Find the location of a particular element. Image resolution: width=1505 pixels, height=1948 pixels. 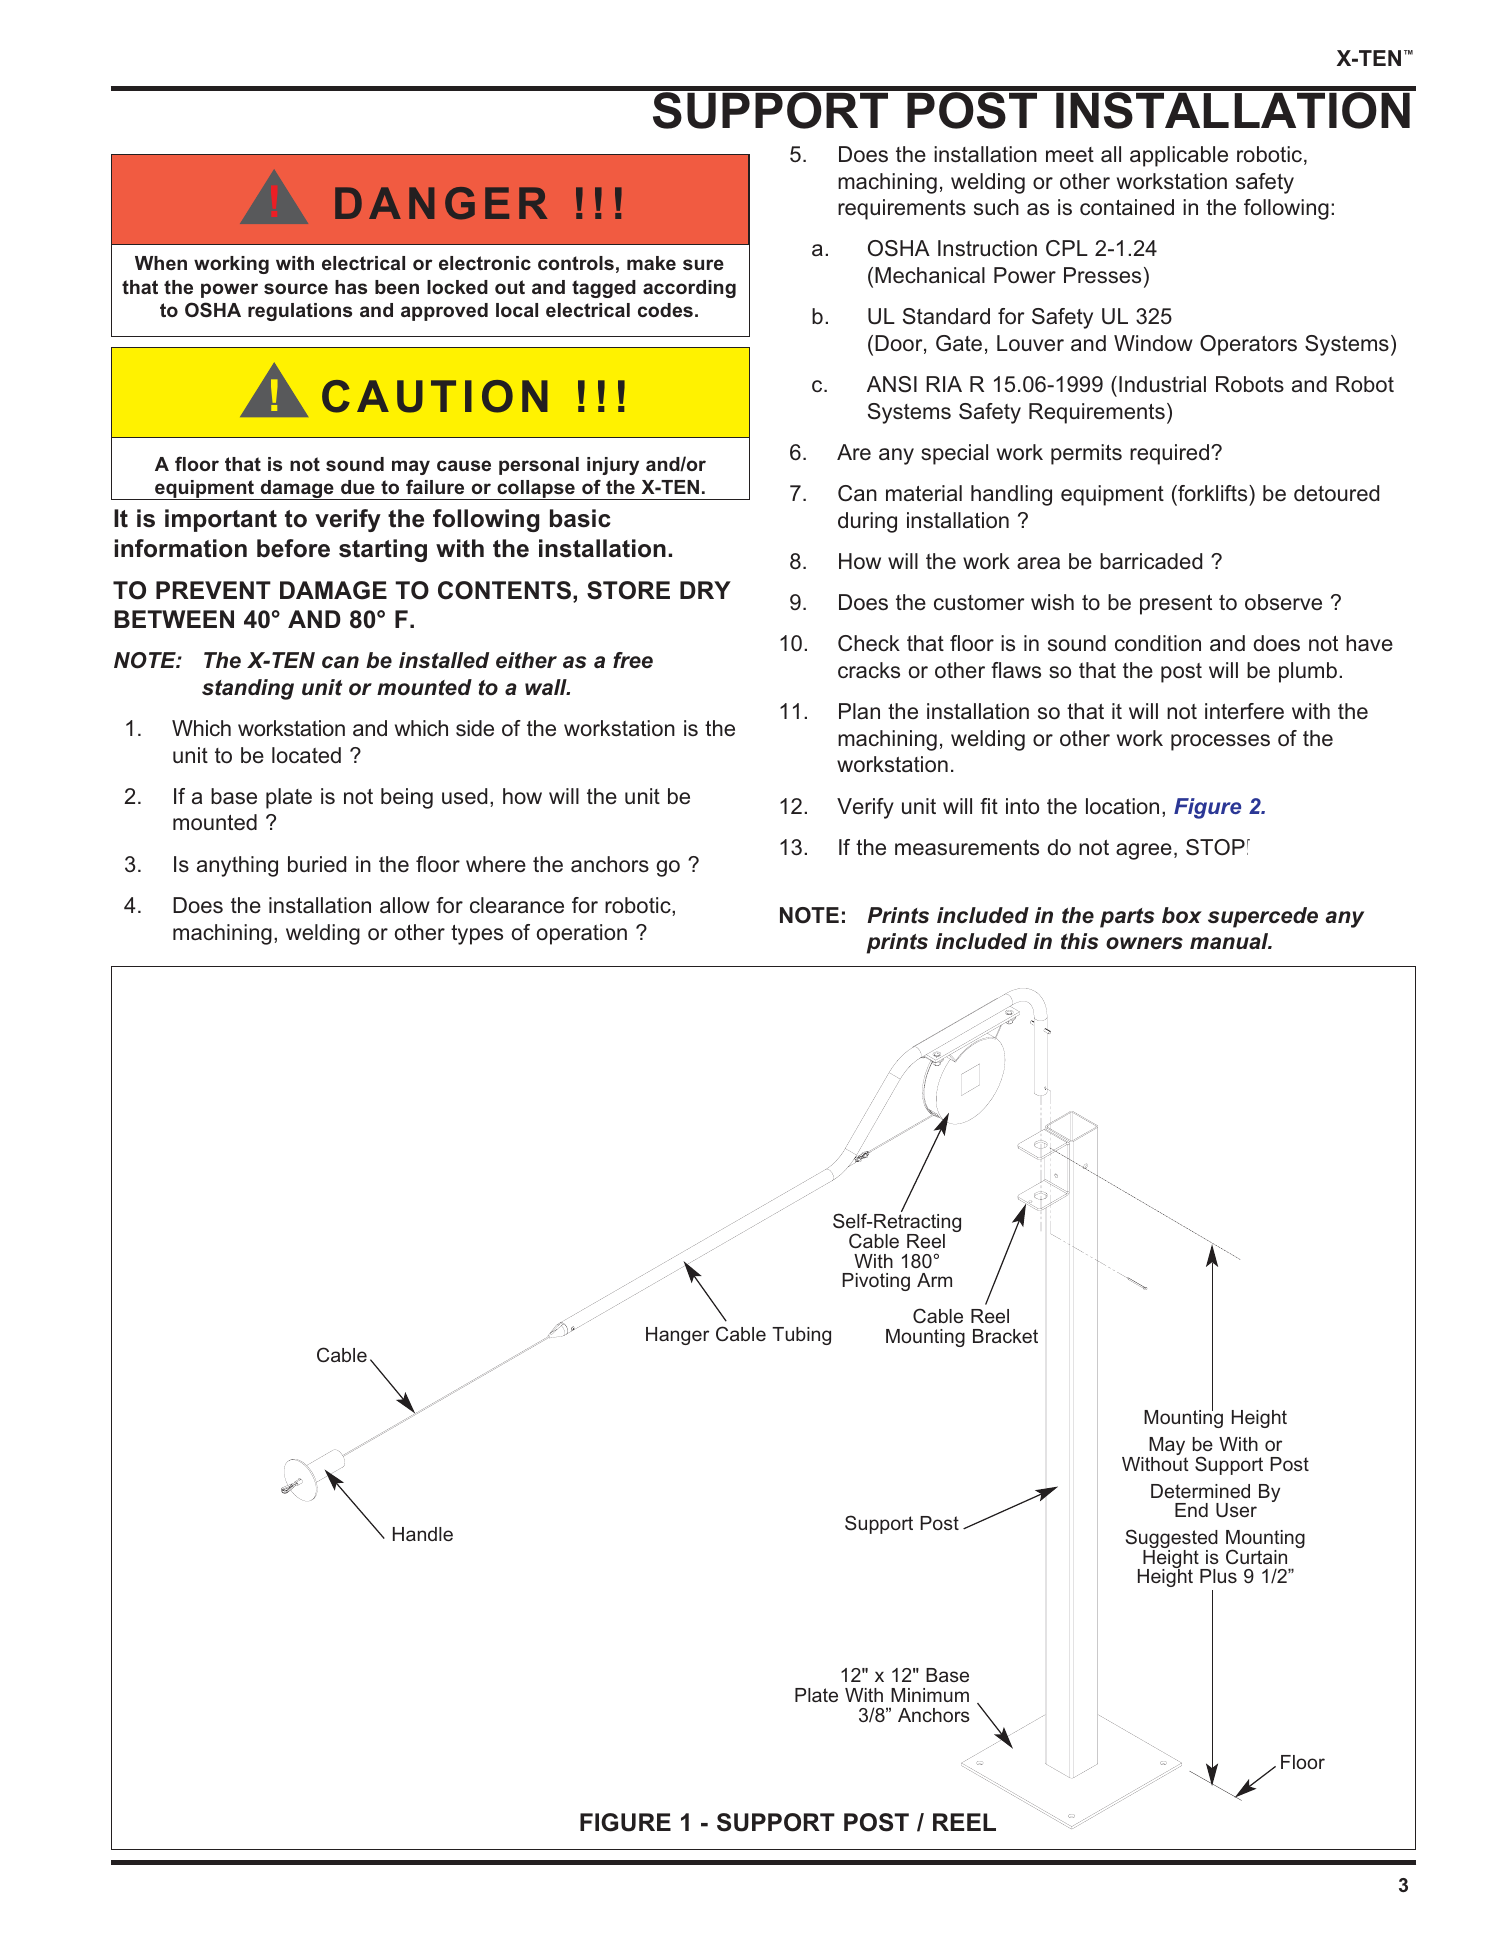

operation is located at coordinates (581, 934).
